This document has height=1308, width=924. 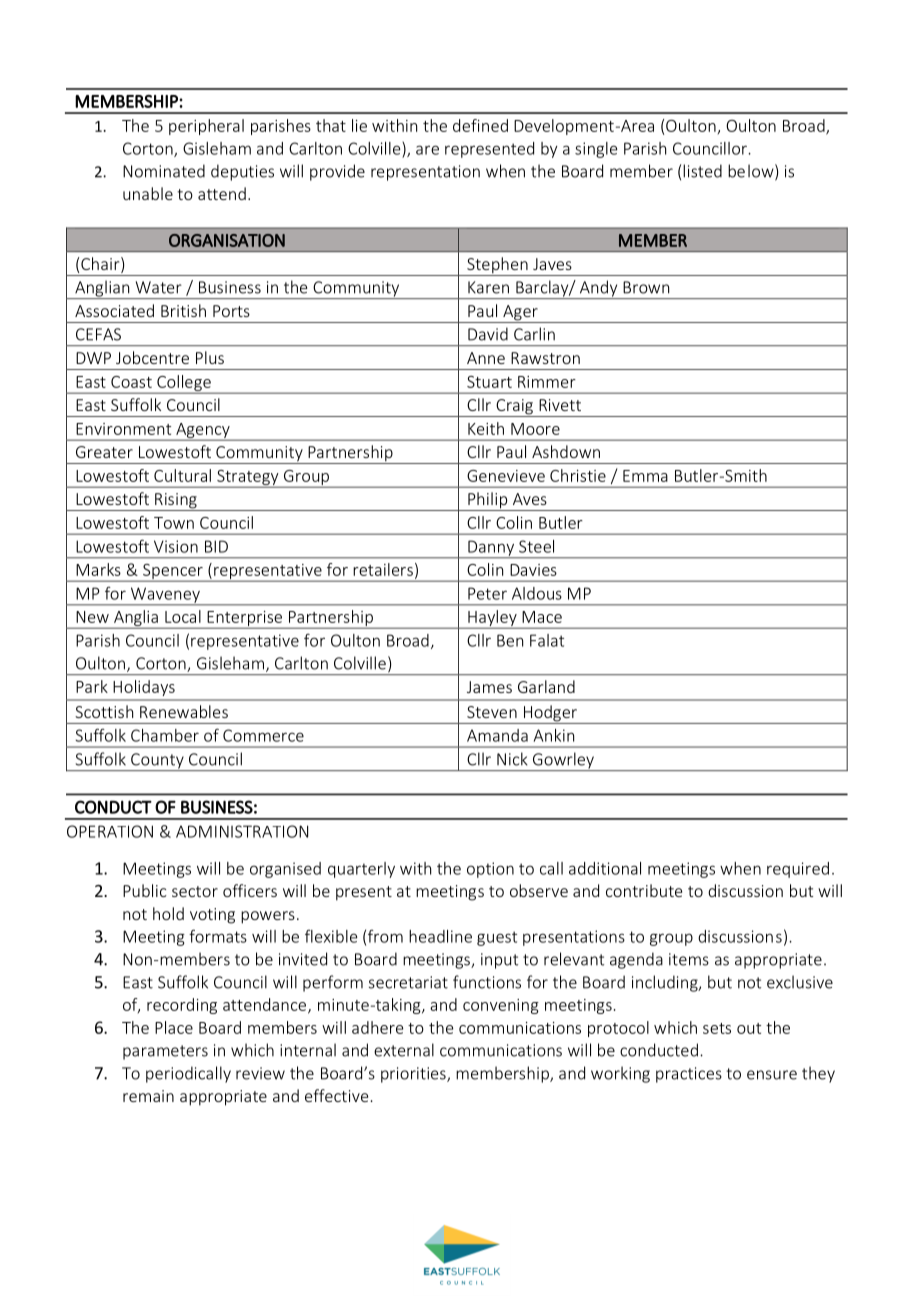 I want to click on Town, so click(x=174, y=523).
